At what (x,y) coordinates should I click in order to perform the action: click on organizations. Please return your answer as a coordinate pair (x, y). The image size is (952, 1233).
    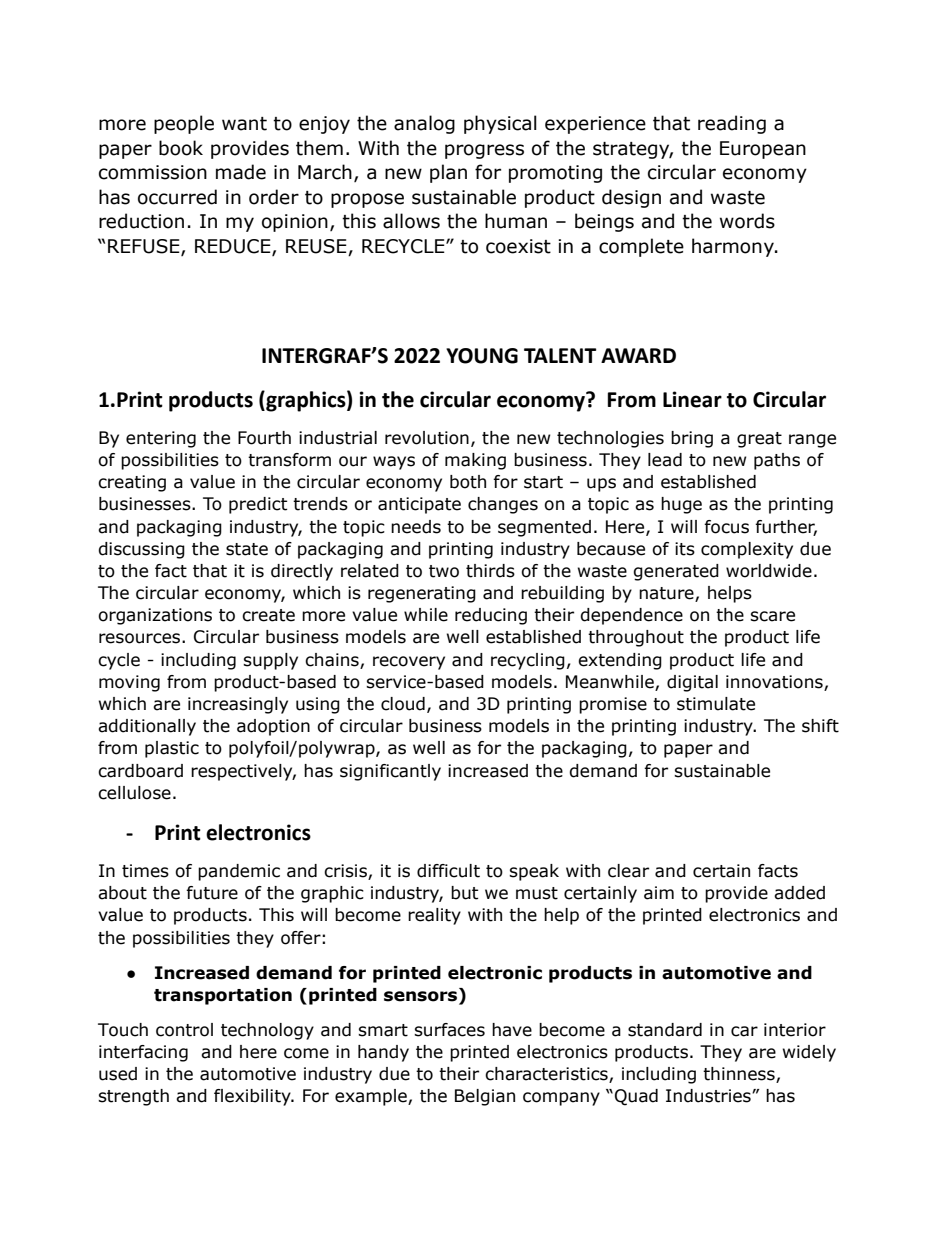
    Looking at the image, I should click on (155, 616).
